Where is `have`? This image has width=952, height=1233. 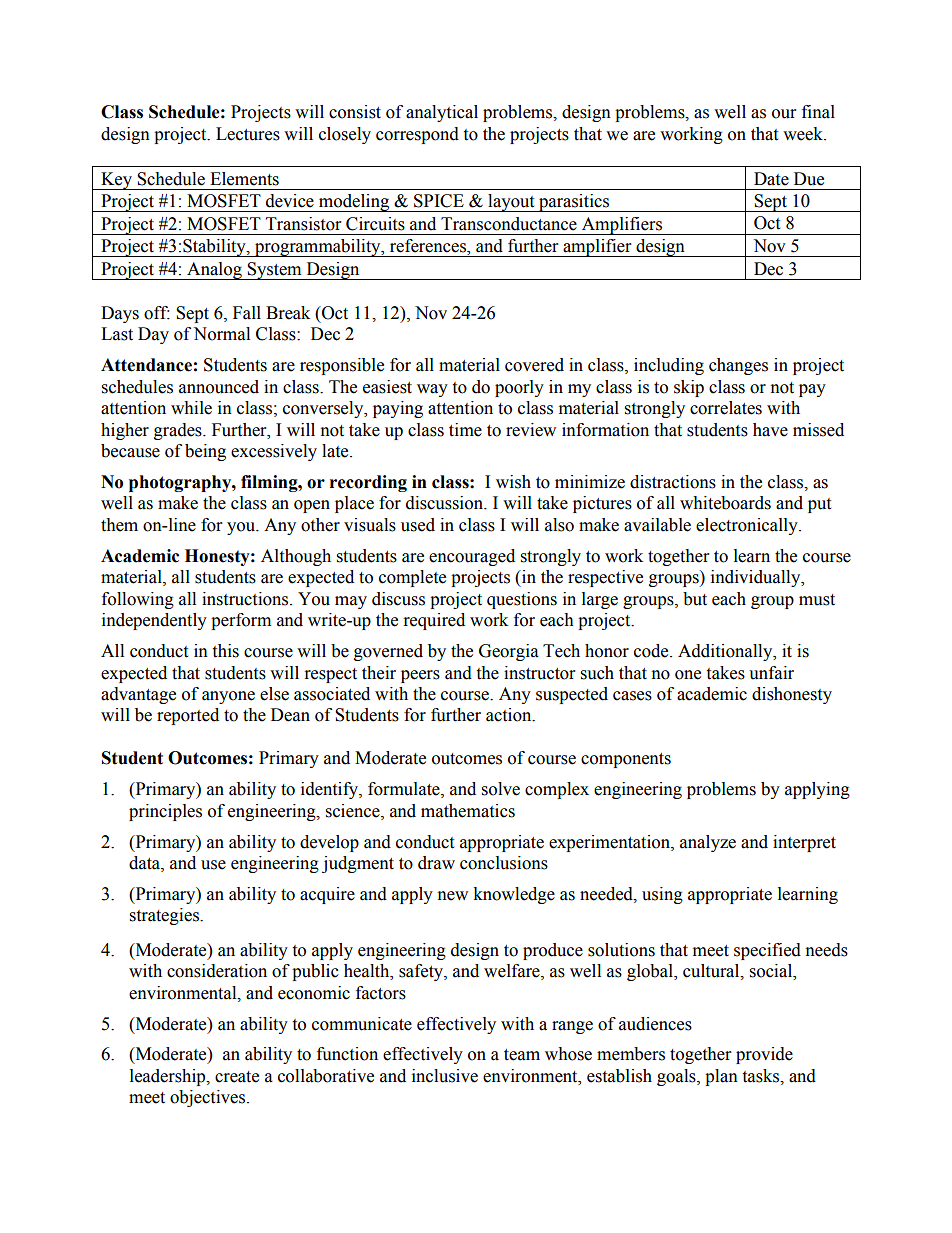
have is located at coordinates (770, 430).
